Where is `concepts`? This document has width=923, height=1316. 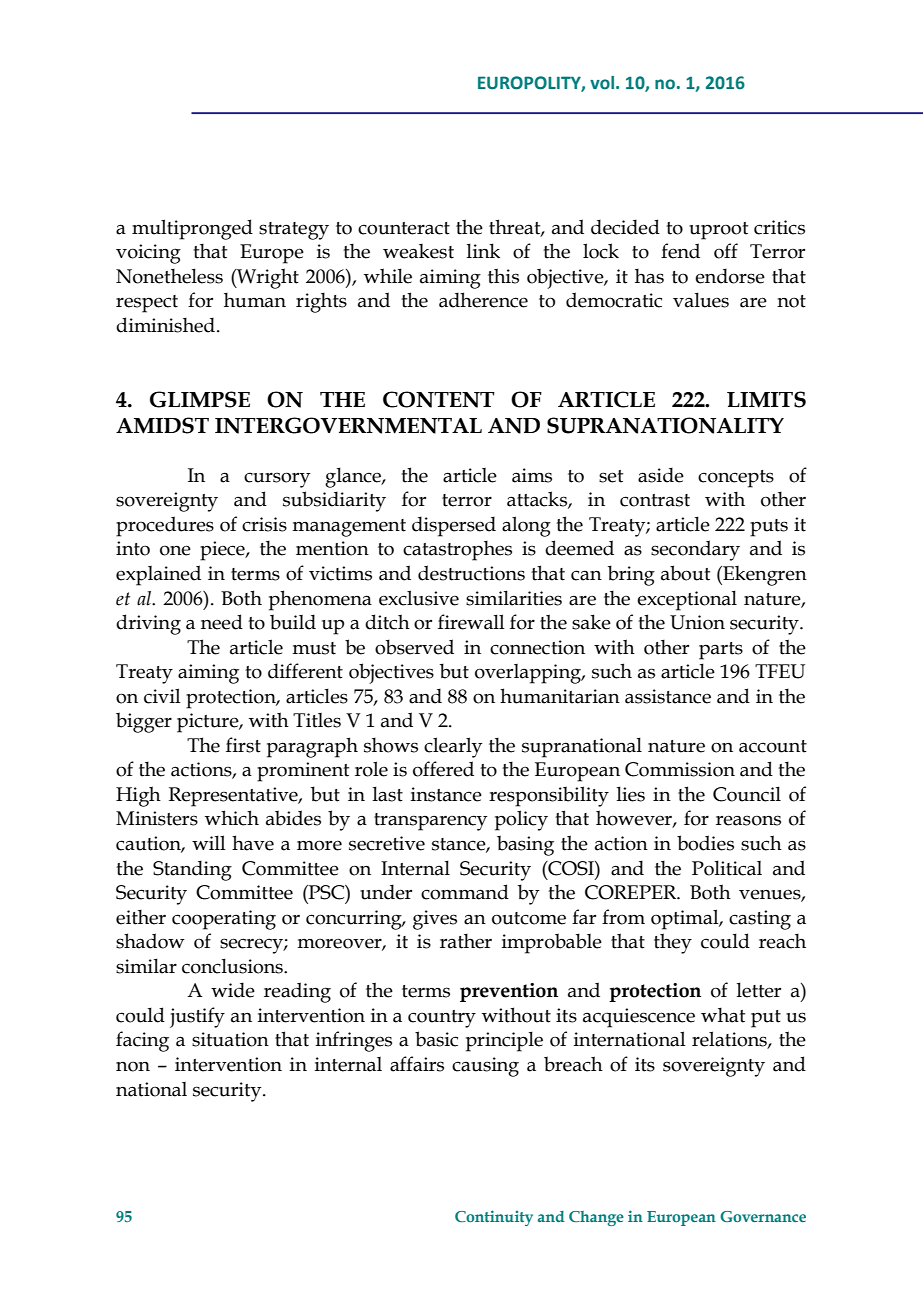
concepts is located at coordinates (736, 479).
